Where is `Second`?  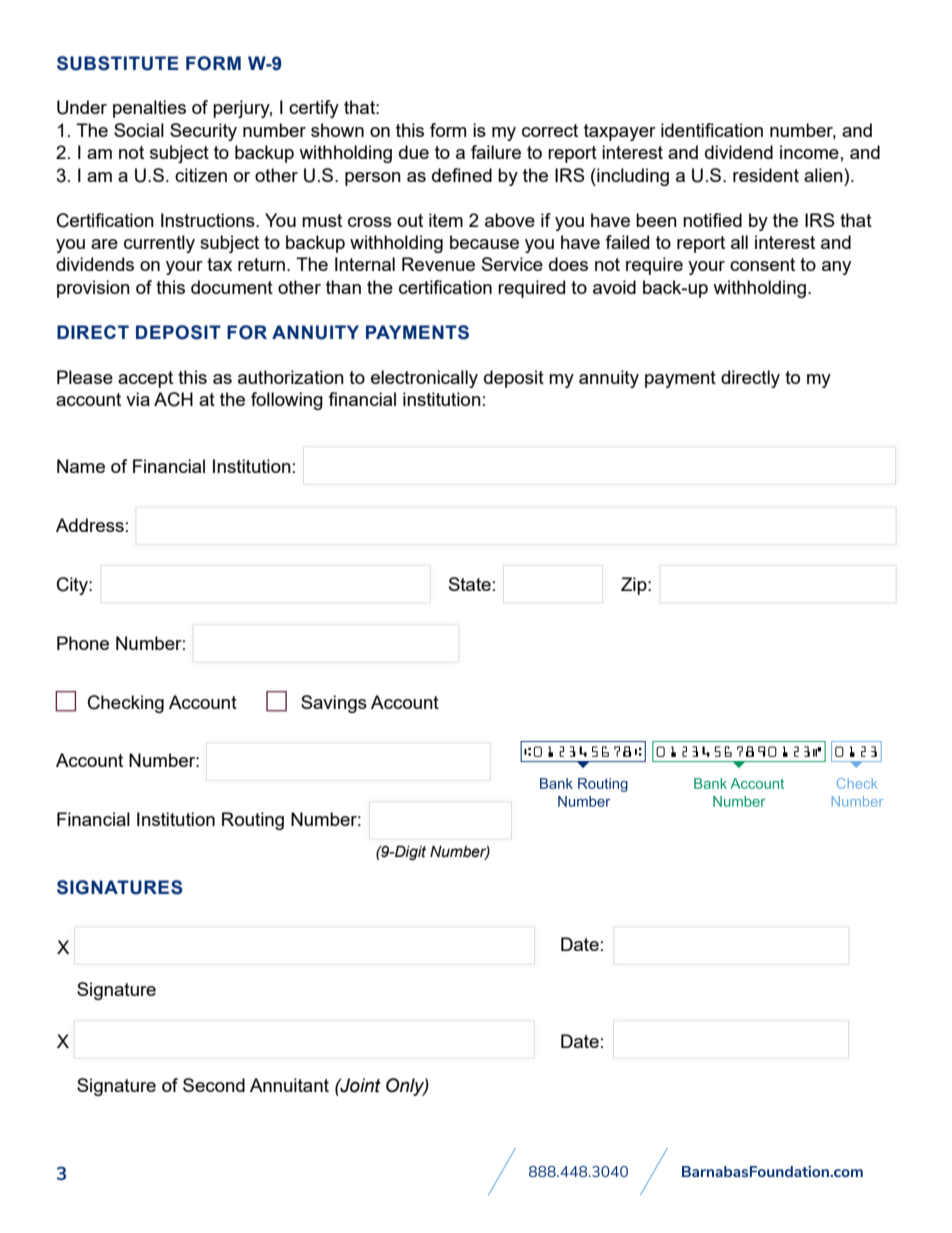
Second is located at coordinates (214, 1085).
